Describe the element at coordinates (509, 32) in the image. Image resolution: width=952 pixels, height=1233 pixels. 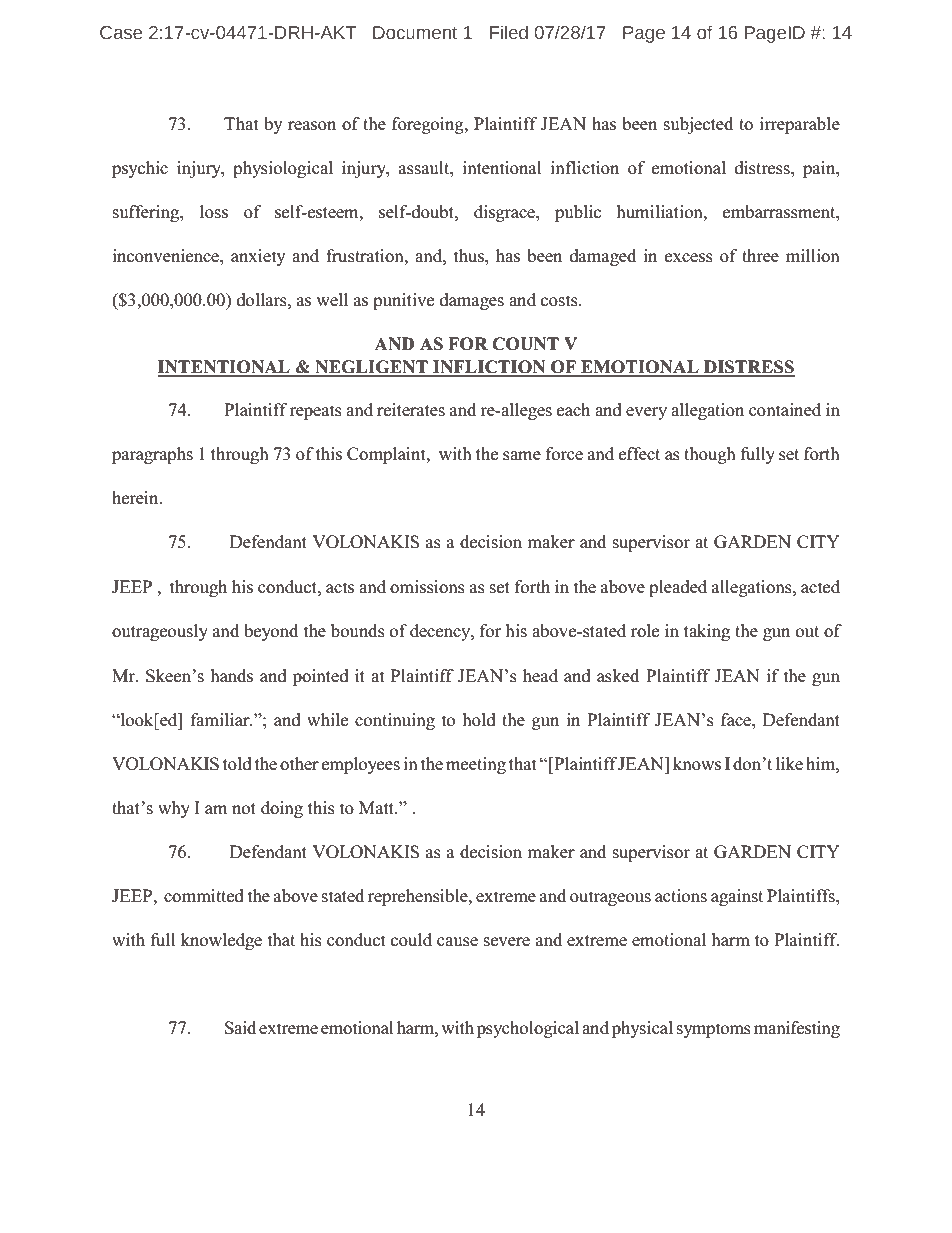
I see `Filed` at that location.
